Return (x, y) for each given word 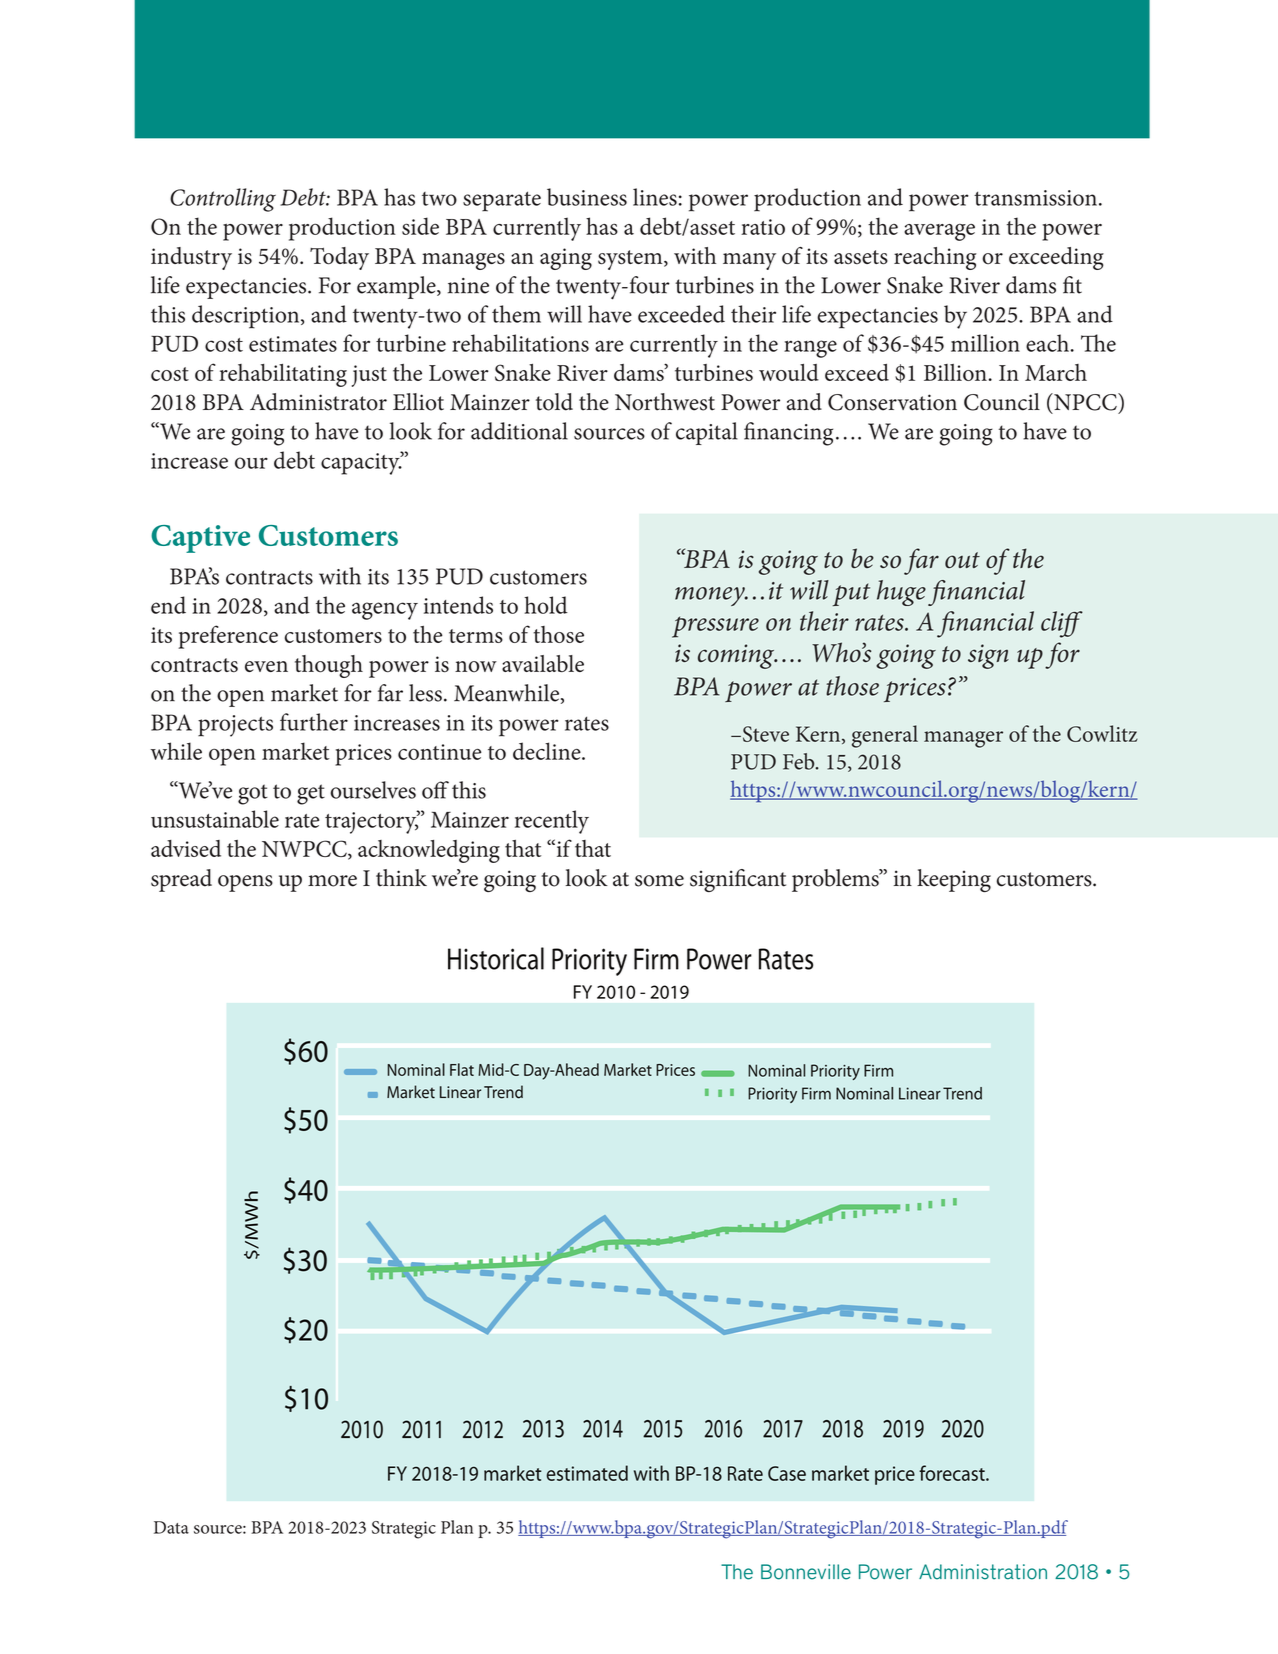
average (939, 232)
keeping (954, 880)
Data (171, 1527)
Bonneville (806, 1572)
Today (339, 258)
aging (566, 259)
